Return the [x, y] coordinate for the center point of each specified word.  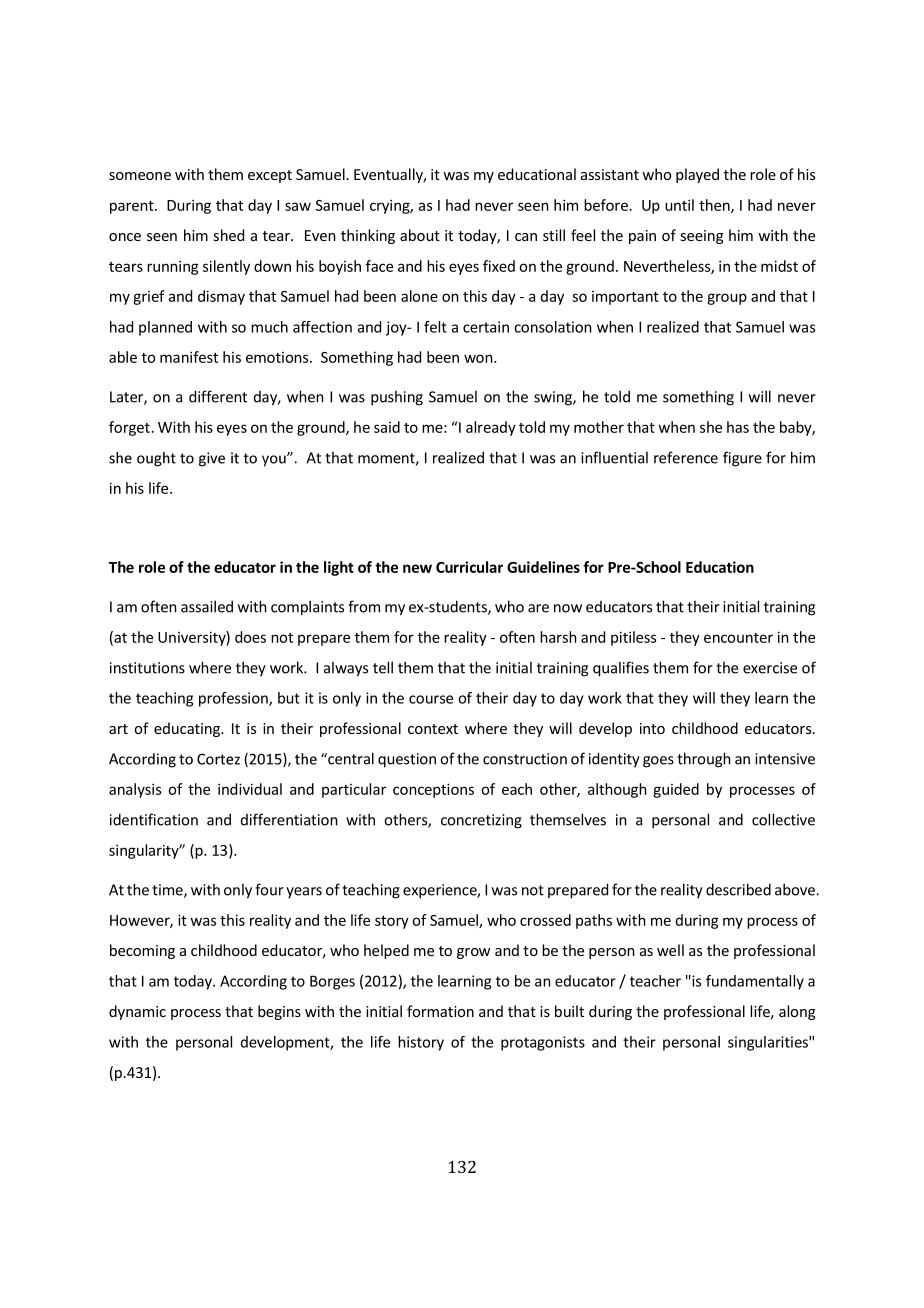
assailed [207, 606]
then [715, 206]
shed [228, 235]
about [420, 235]
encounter [738, 638]
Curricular [469, 567]
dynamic [137, 1012]
